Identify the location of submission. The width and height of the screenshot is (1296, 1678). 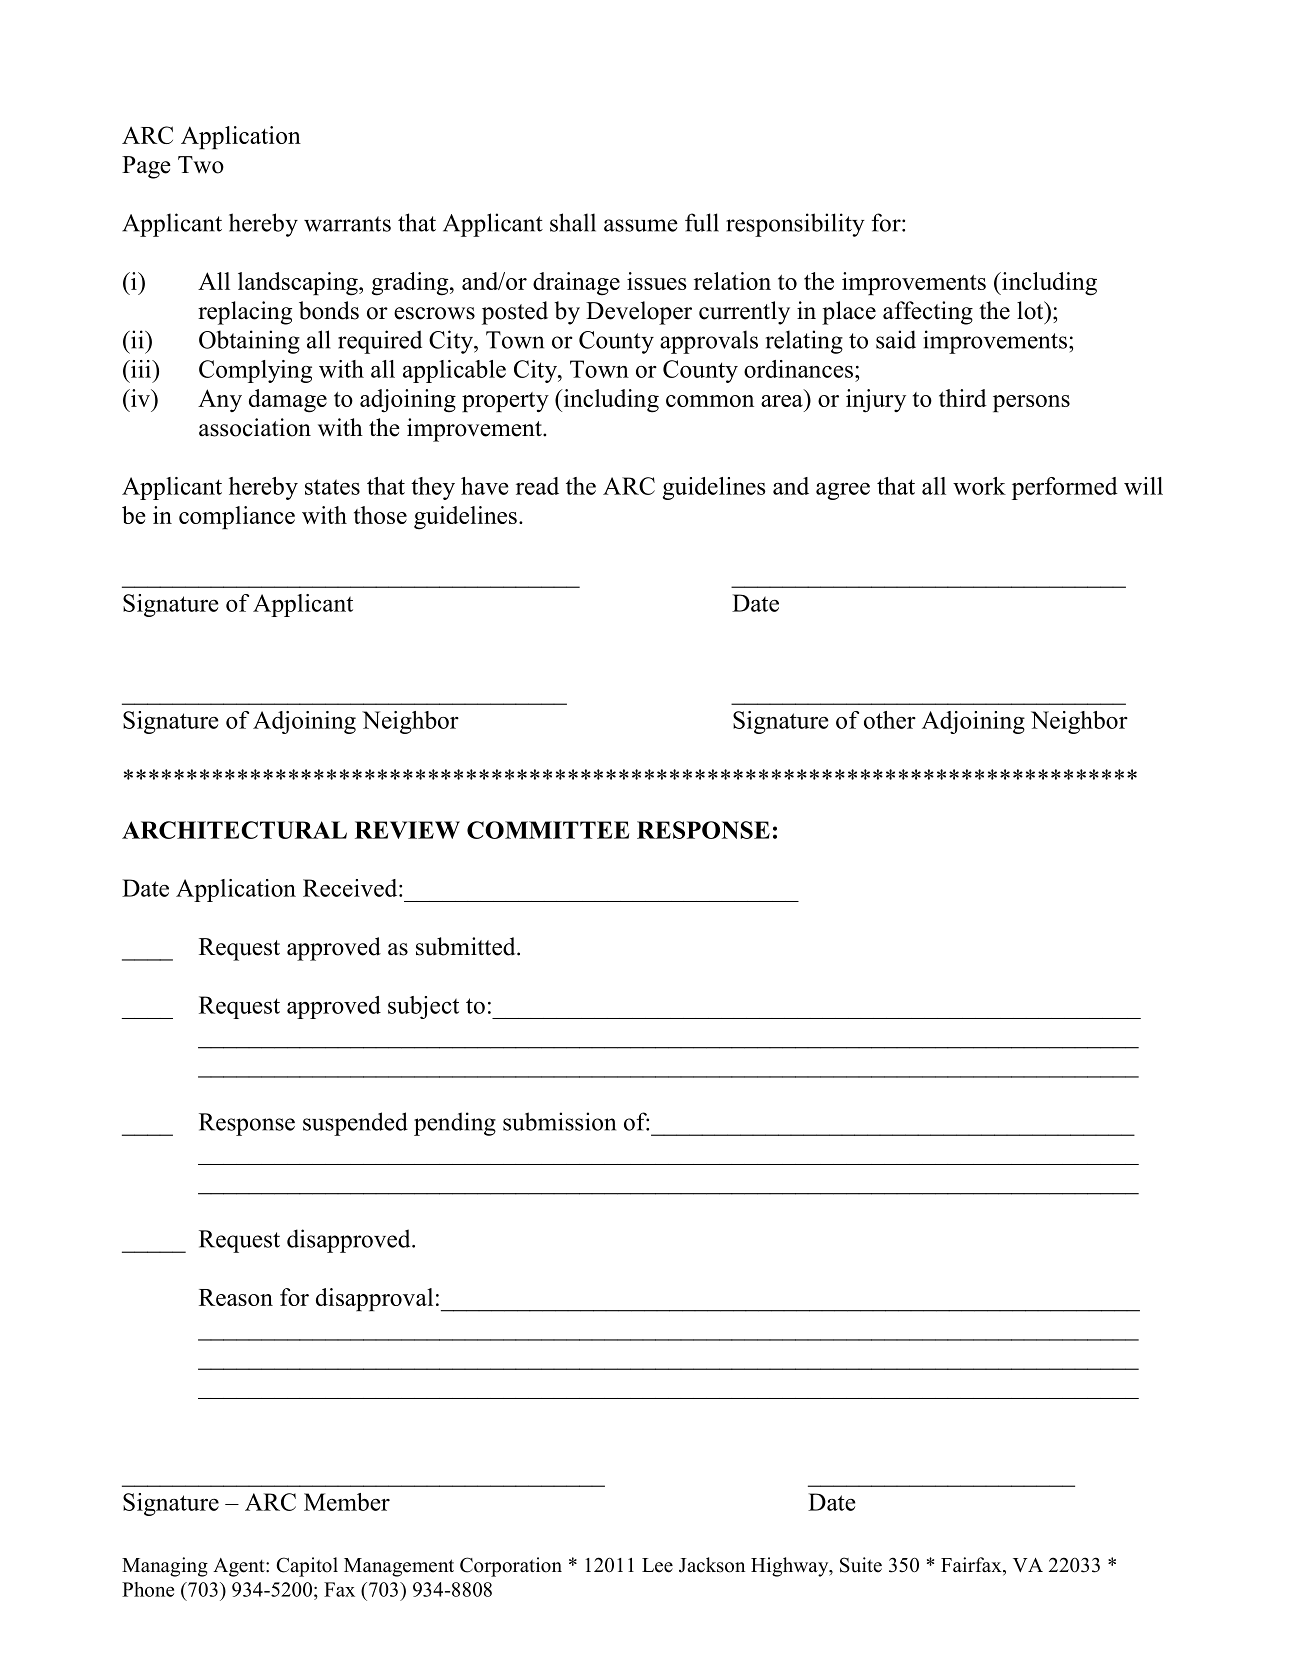
(559, 1121).
